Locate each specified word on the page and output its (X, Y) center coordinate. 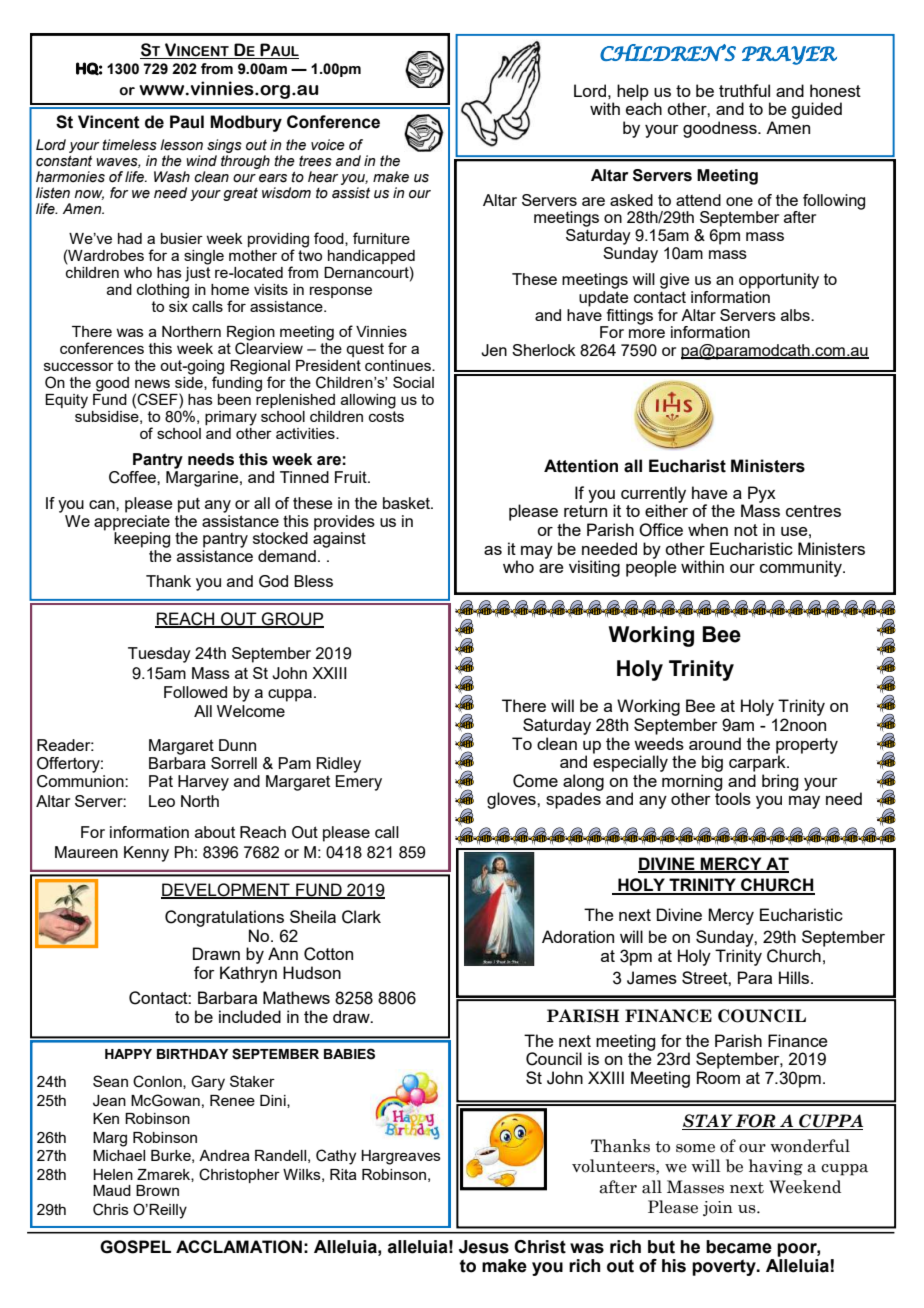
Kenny (146, 854)
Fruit (352, 477)
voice (328, 145)
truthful (744, 90)
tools (733, 798)
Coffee (133, 477)
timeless (129, 145)
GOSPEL (135, 1247)
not (746, 530)
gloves (512, 800)
